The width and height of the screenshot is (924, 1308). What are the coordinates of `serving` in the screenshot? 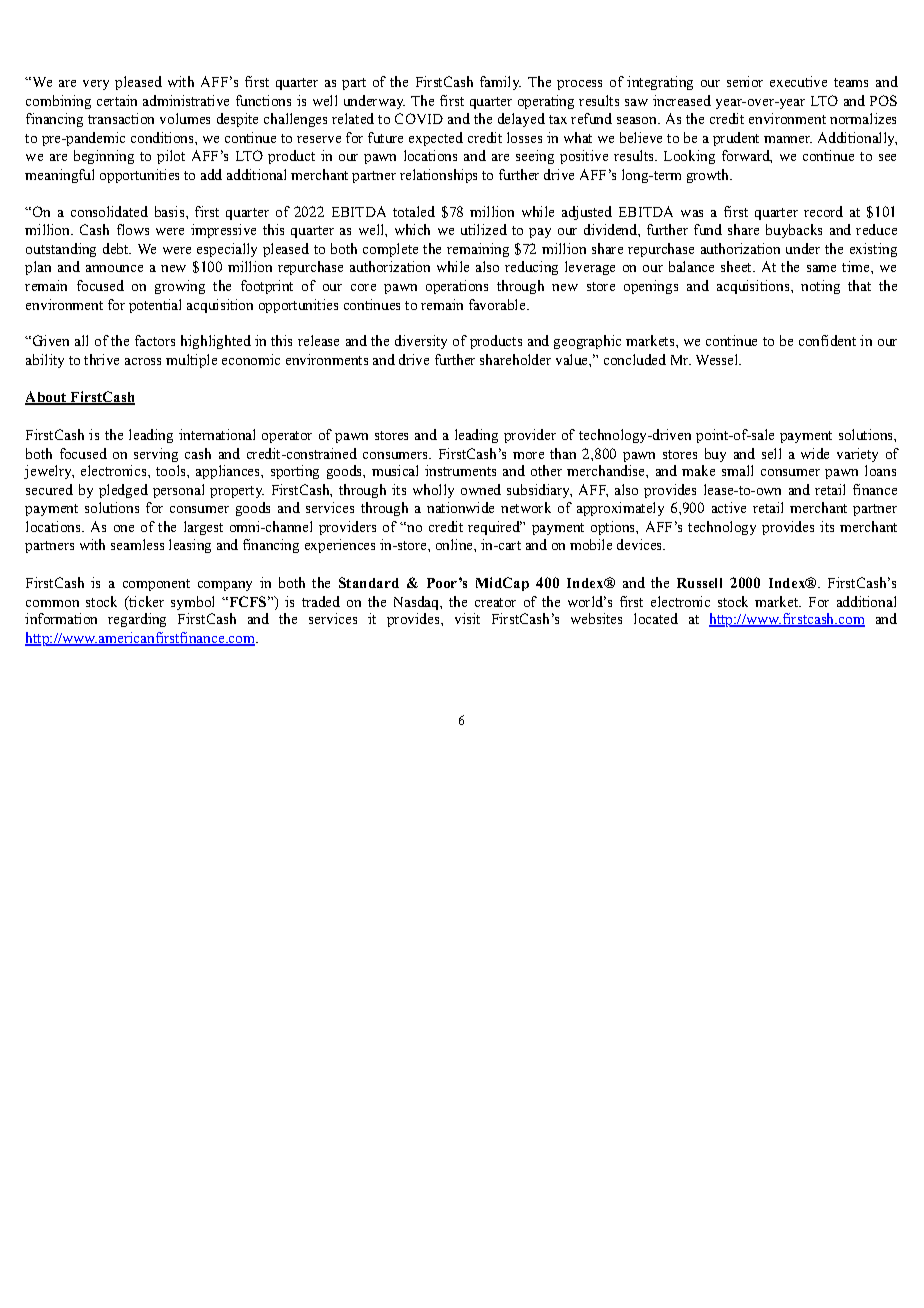 It's located at (156, 455).
